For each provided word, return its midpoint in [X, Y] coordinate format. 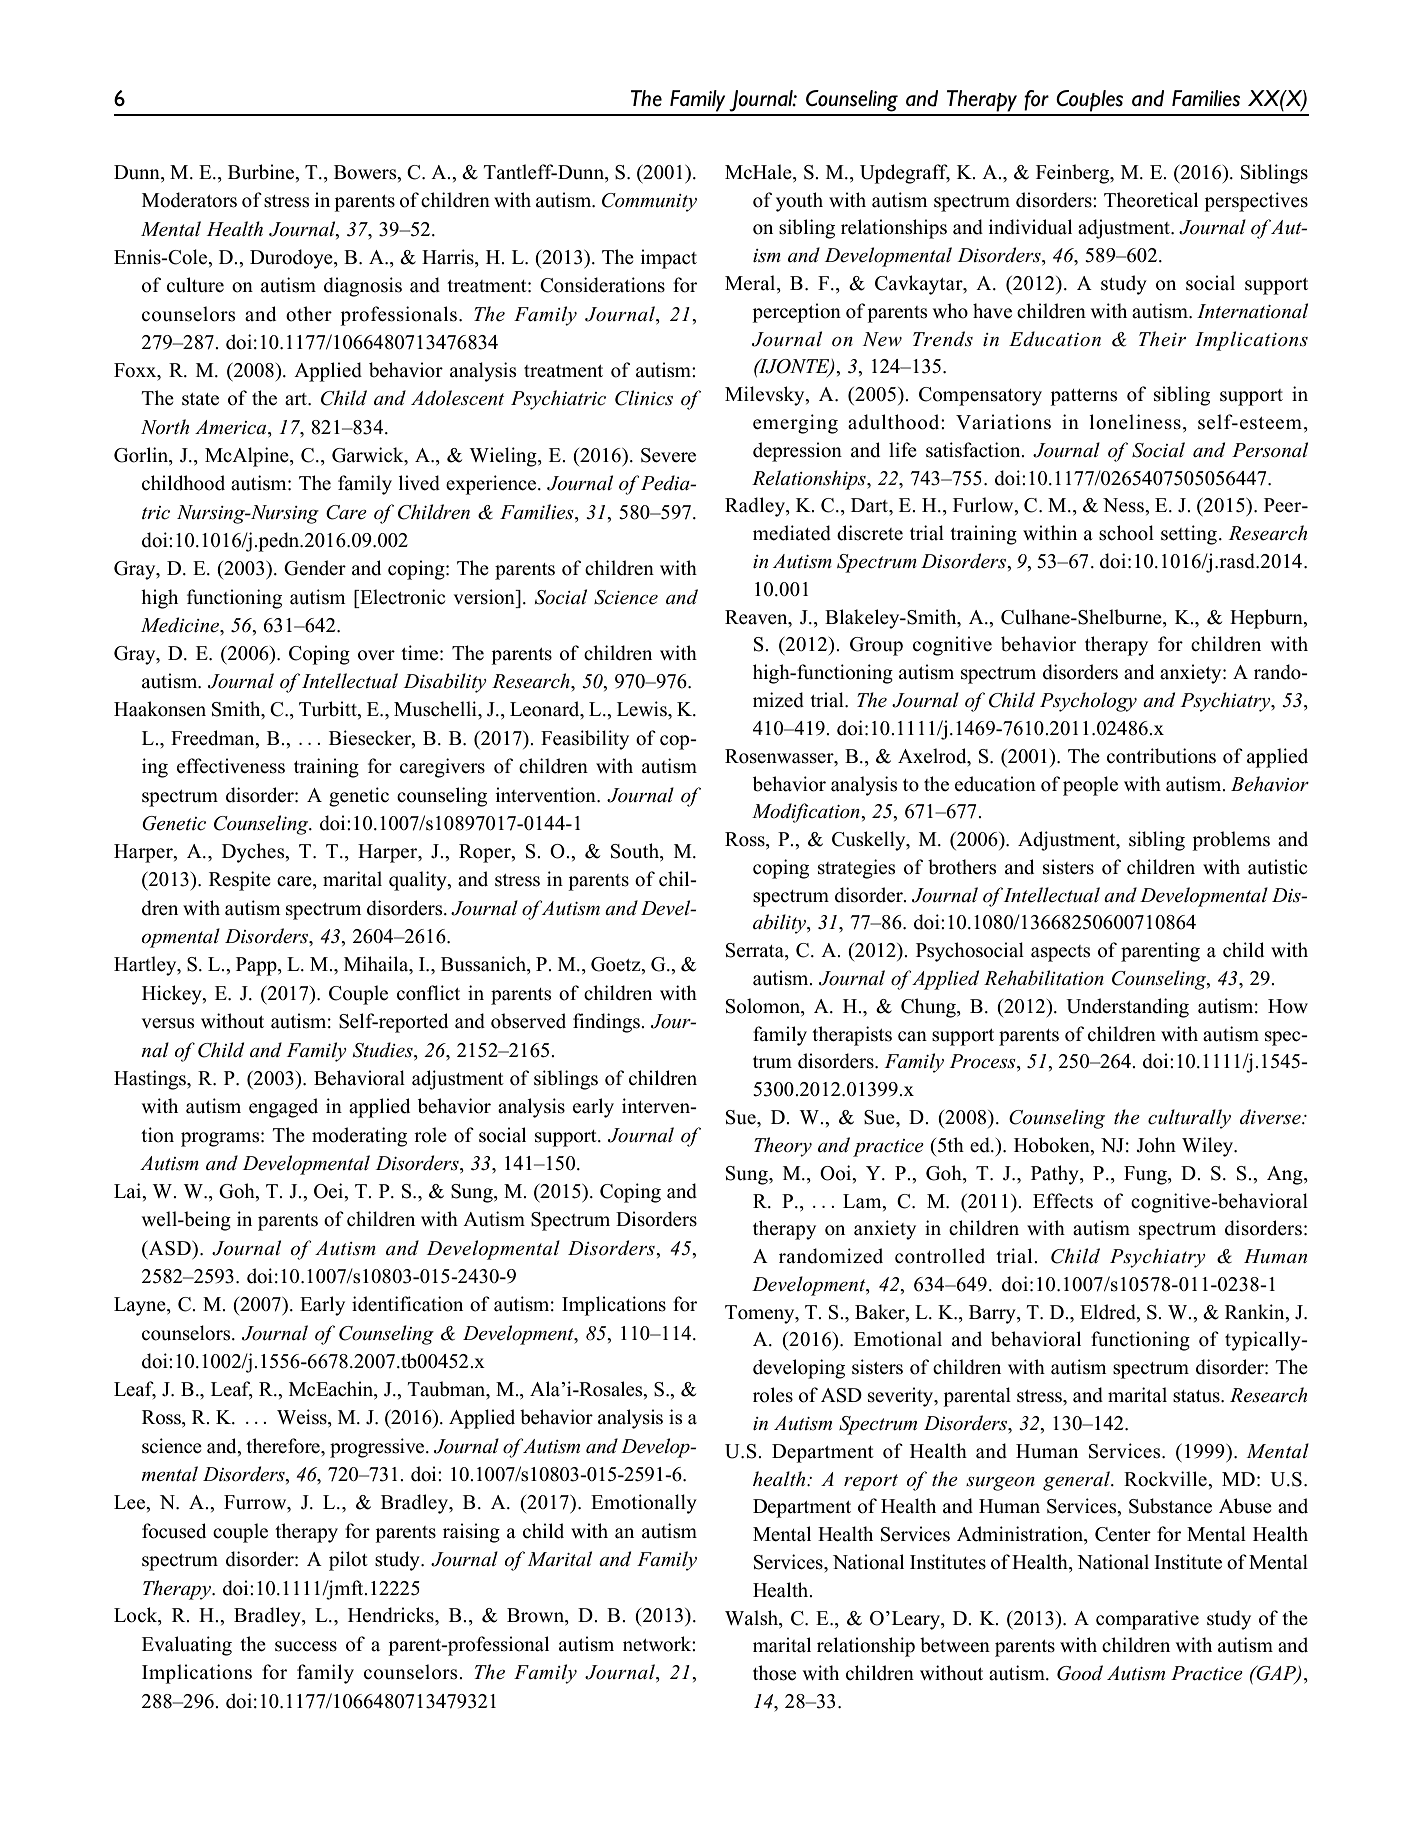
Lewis [643, 709]
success [306, 1646]
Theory [783, 1147]
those [774, 1673]
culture [195, 285]
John [1156, 1145]
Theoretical [1151, 200]
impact [668, 259]
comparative [1147, 1620]
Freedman [214, 738]
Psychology [1088, 702]
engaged [283, 1108]
